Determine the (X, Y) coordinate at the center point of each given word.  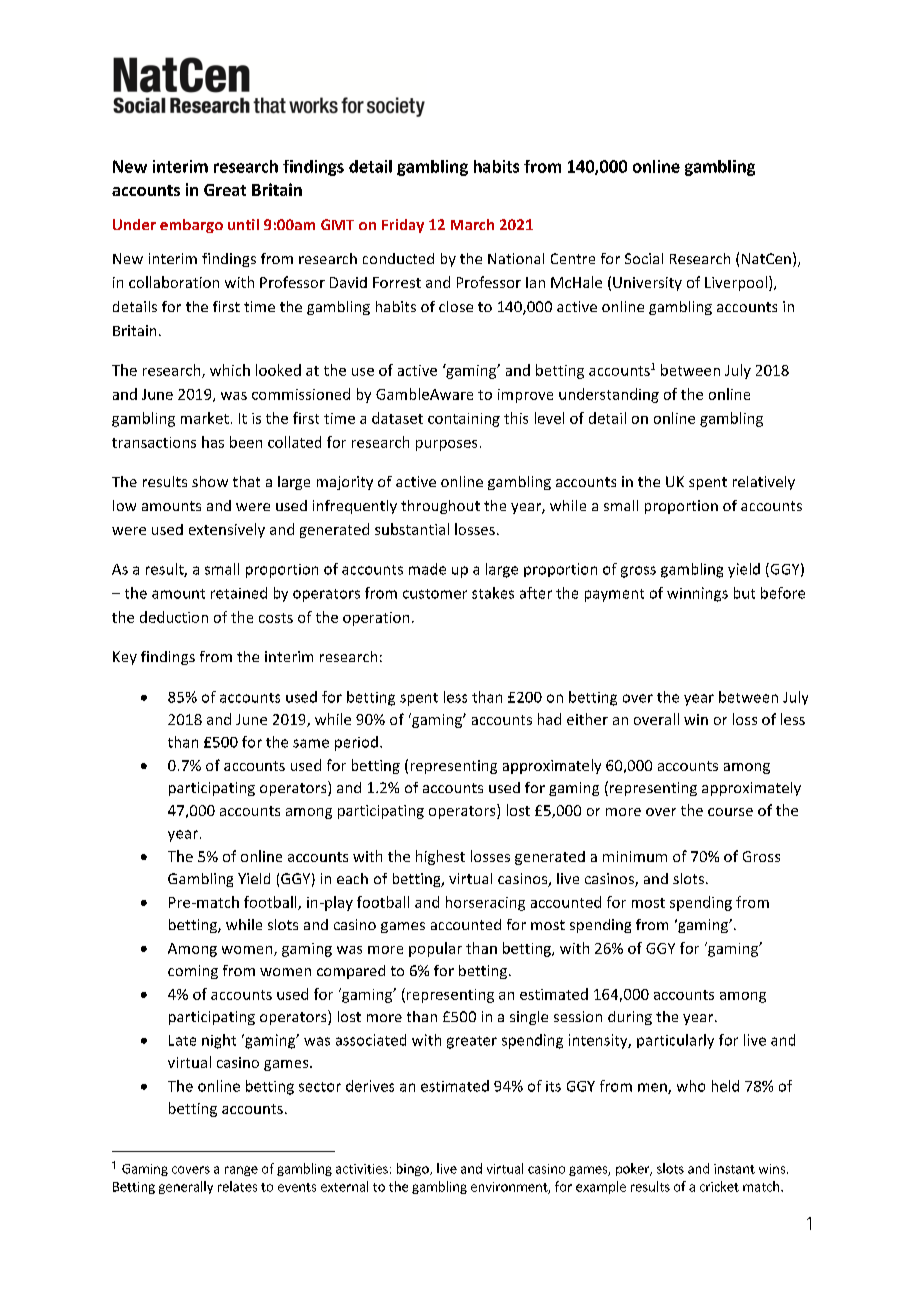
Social (644, 258)
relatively (764, 483)
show (210, 481)
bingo (414, 1169)
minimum (635, 856)
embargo (191, 226)
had (549, 719)
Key (125, 658)
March (472, 224)
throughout (440, 507)
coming (193, 972)
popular (435, 949)
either (587, 719)
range (241, 1171)
